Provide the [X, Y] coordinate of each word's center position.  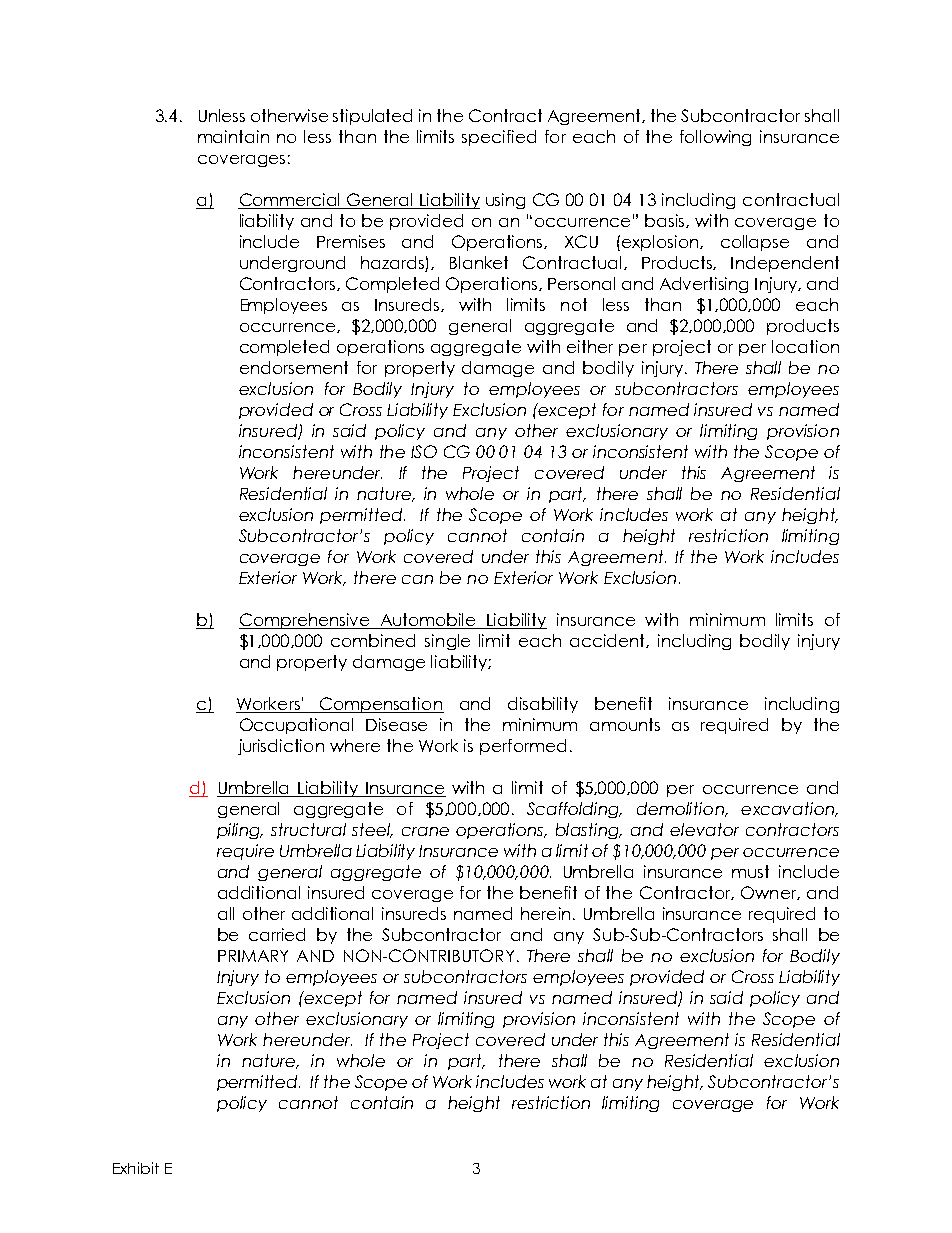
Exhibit [136, 1168]
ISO [424, 451]
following [715, 138]
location [805, 346]
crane [425, 831]
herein [545, 913]
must [750, 871]
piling [240, 831]
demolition [681, 809]
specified [499, 138]
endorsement [294, 367]
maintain [233, 136]
